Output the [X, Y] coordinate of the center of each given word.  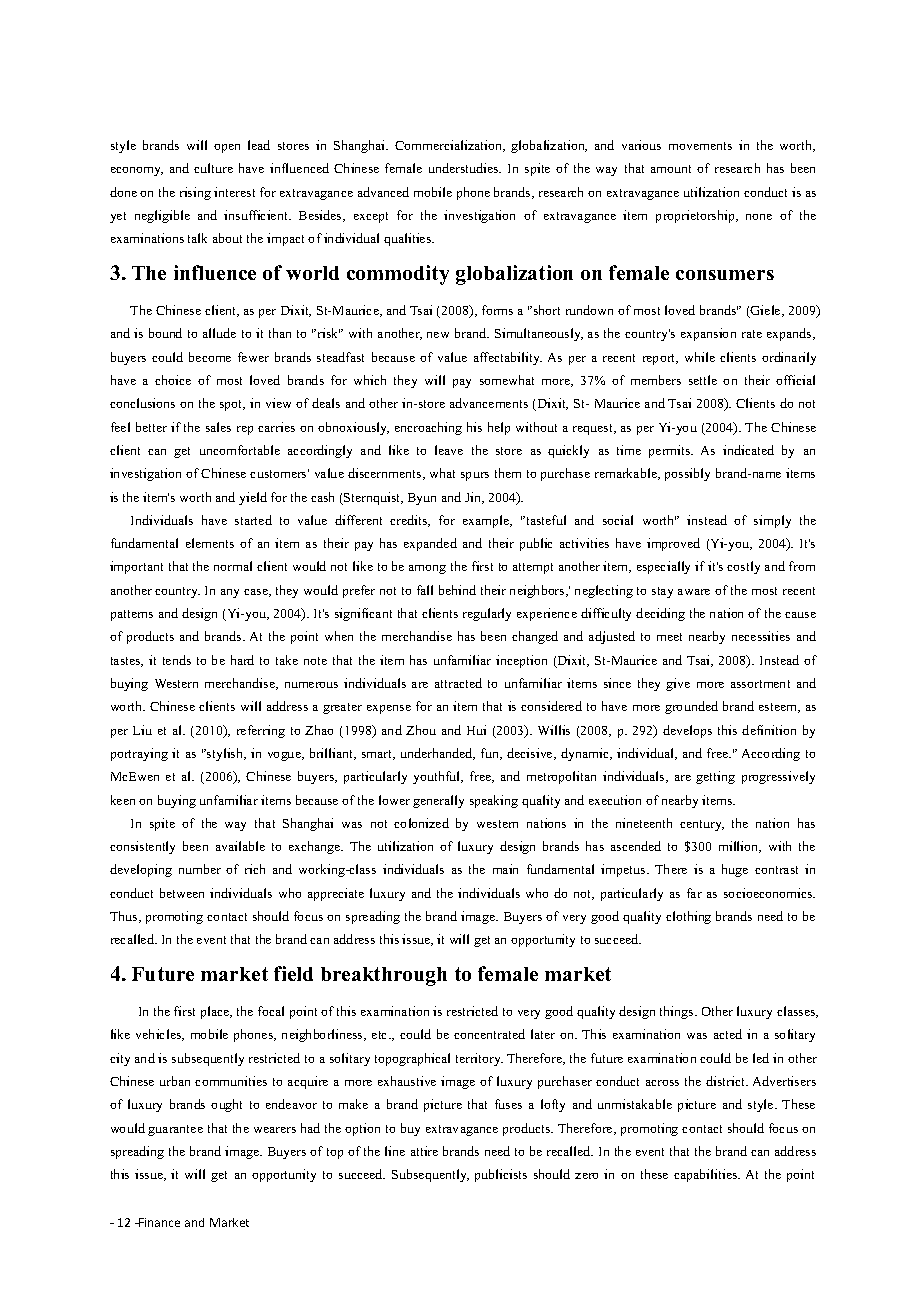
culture [213, 168]
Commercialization [450, 146]
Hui [476, 730]
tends [177, 660]
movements [700, 146]
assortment [760, 684]
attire [424, 1151]
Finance [158, 1222]
